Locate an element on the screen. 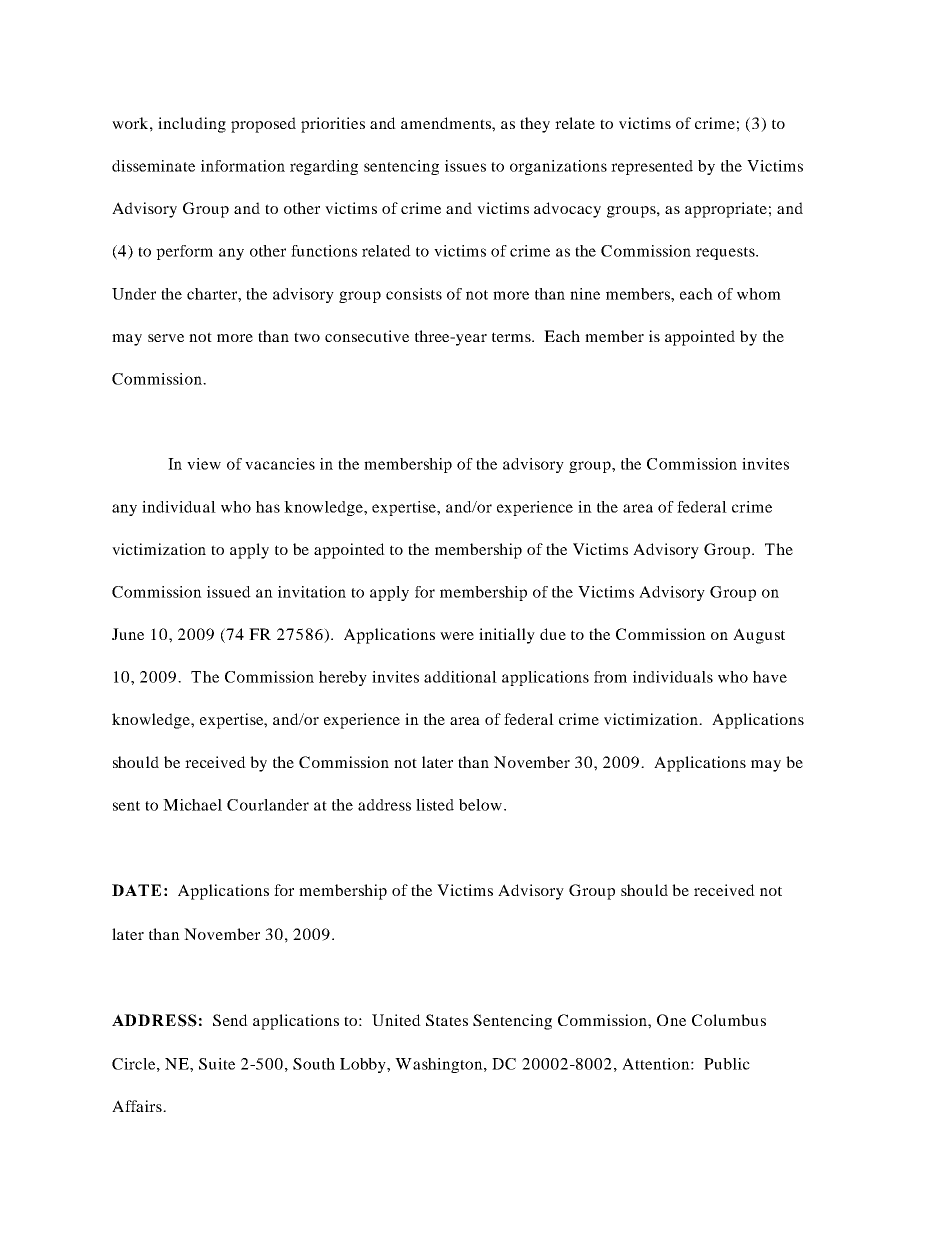 This screenshot has width=952, height=1233. issued is located at coordinates (229, 592).
